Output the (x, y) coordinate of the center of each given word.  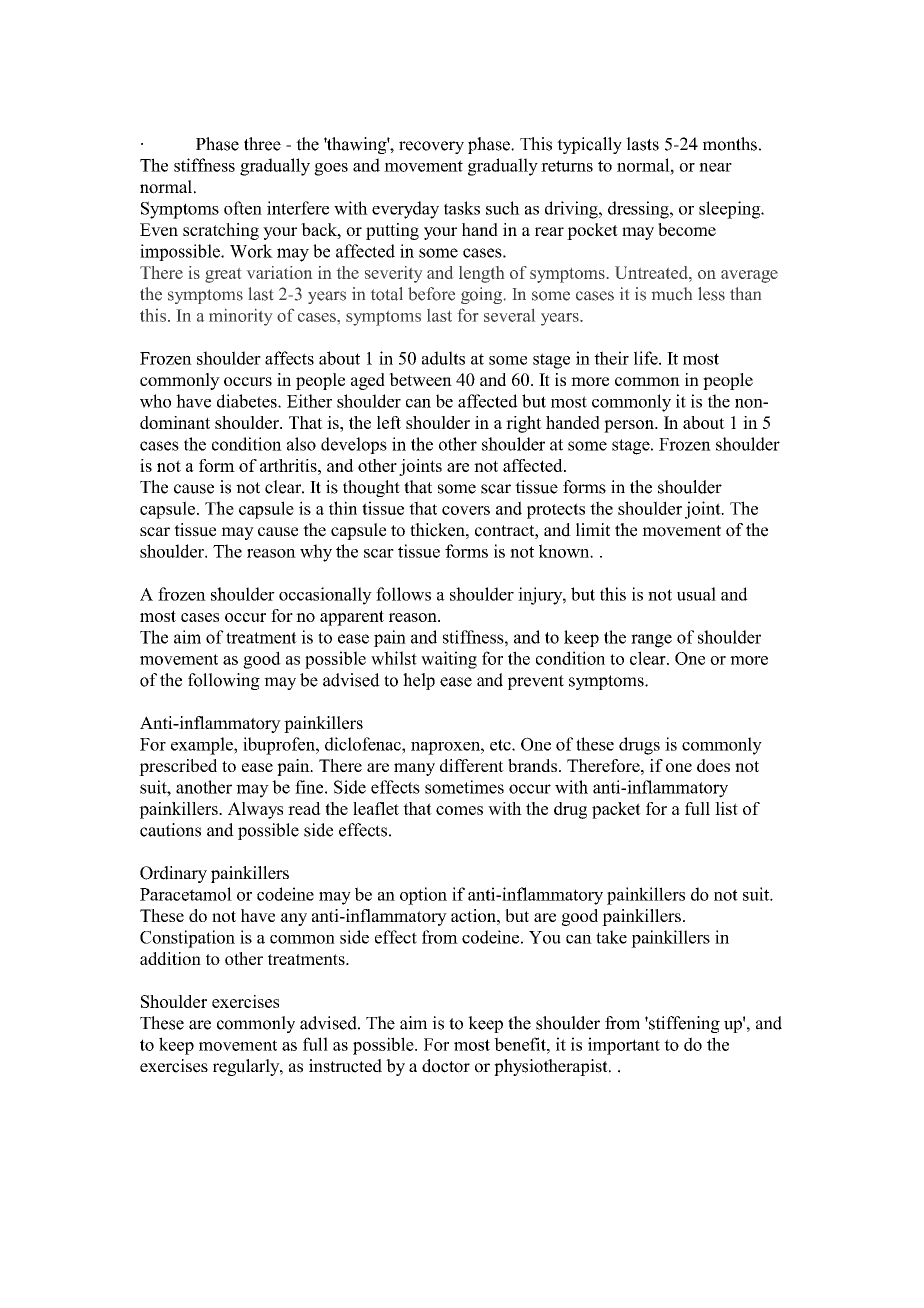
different (472, 765)
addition (170, 958)
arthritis (289, 465)
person (630, 426)
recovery (431, 147)
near (715, 167)
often (243, 208)
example (203, 746)
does (713, 765)
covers (466, 510)
